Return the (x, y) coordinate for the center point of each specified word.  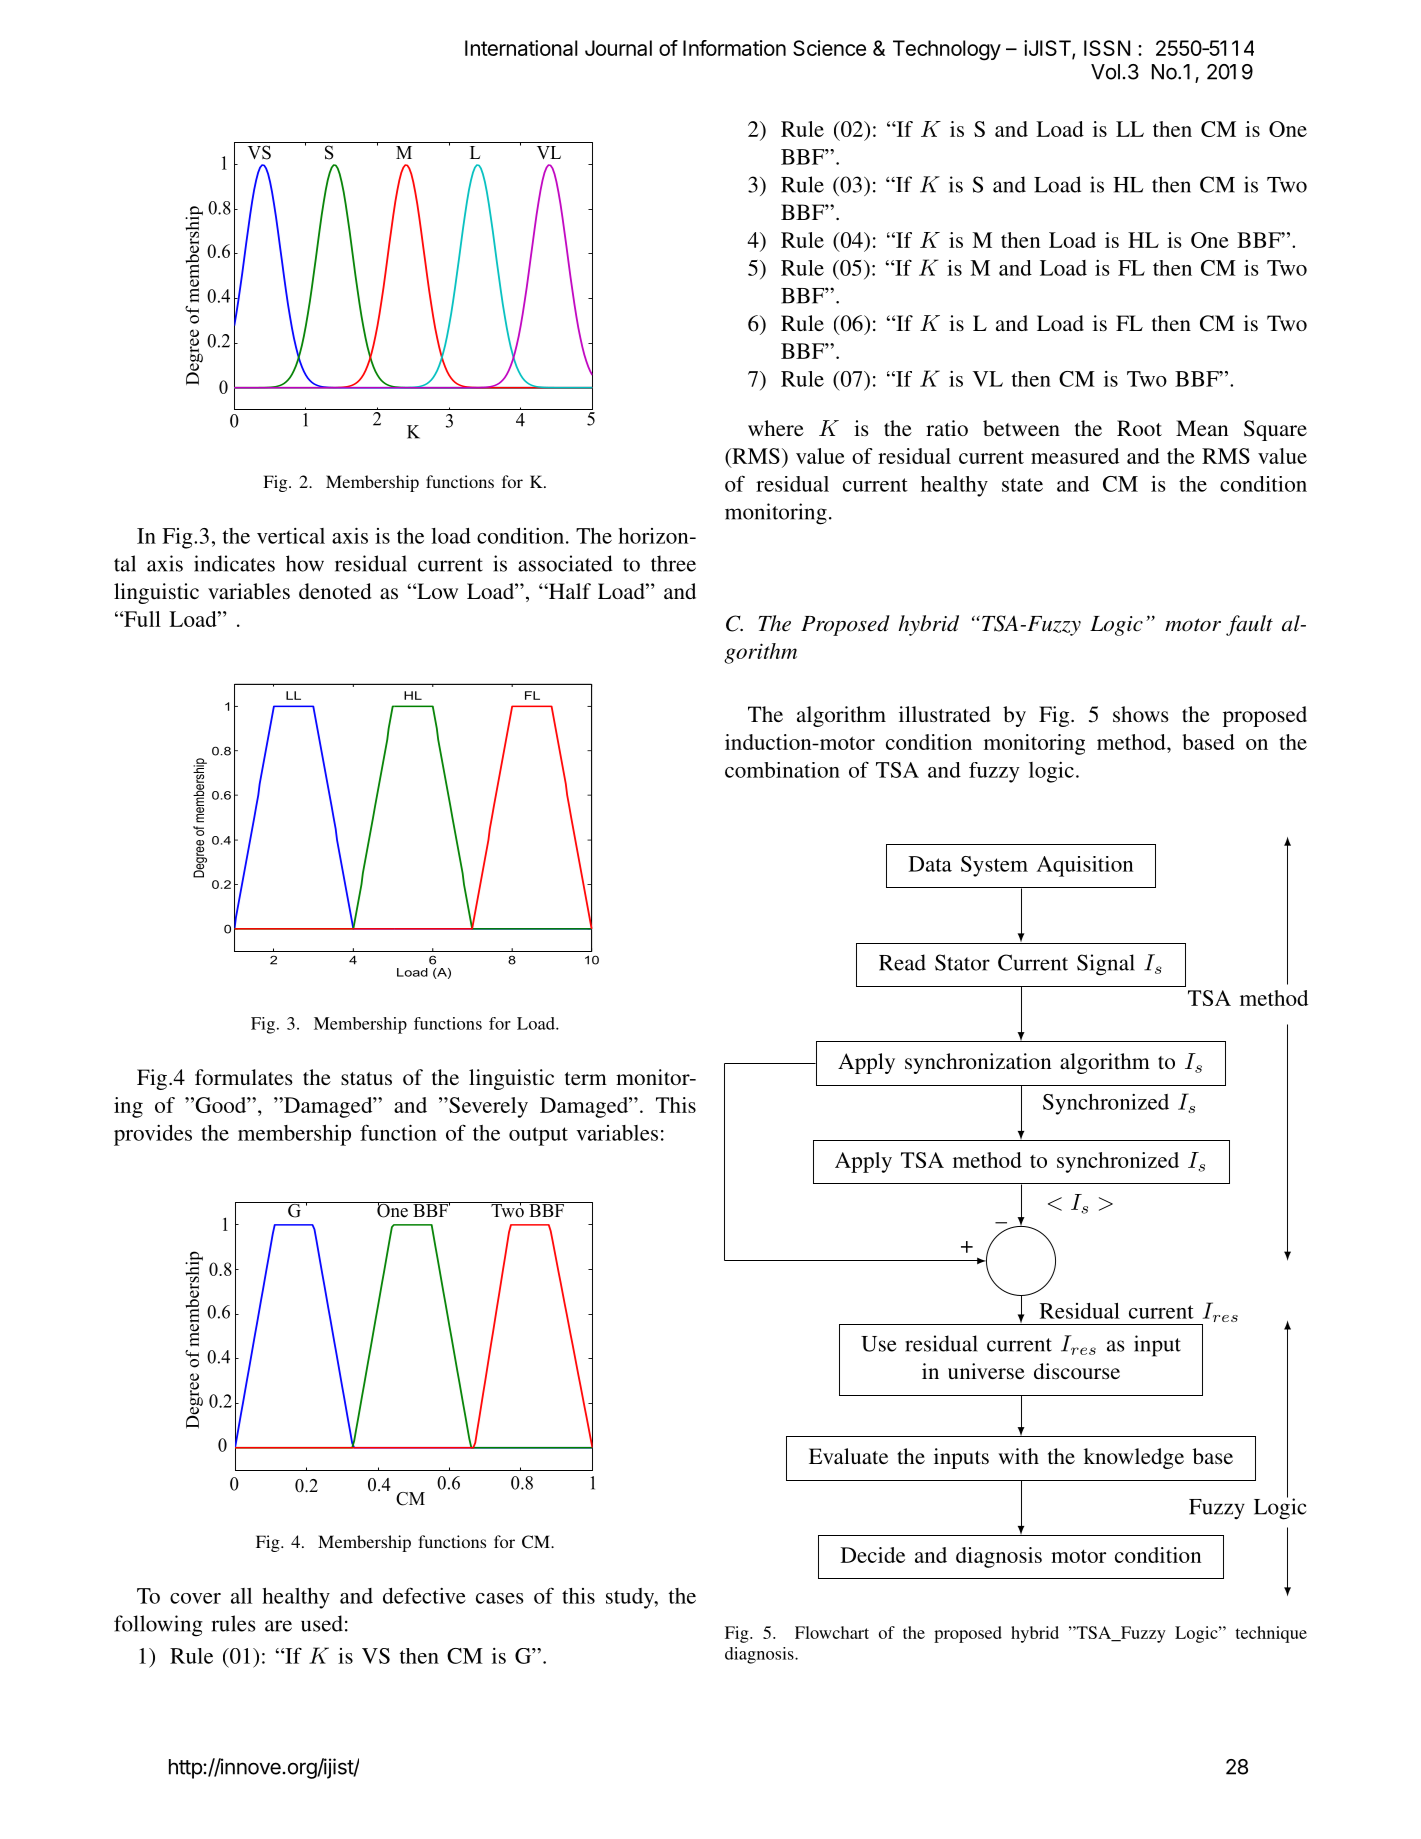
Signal (1106, 965)
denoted (335, 591)
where (776, 428)
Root (1139, 428)
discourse (1077, 1371)
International (521, 48)
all (241, 1596)
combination (782, 770)
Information (734, 48)
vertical (291, 536)
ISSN (1107, 48)
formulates (244, 1077)
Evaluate (848, 1456)
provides (153, 1135)
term (586, 1078)
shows (1141, 714)
